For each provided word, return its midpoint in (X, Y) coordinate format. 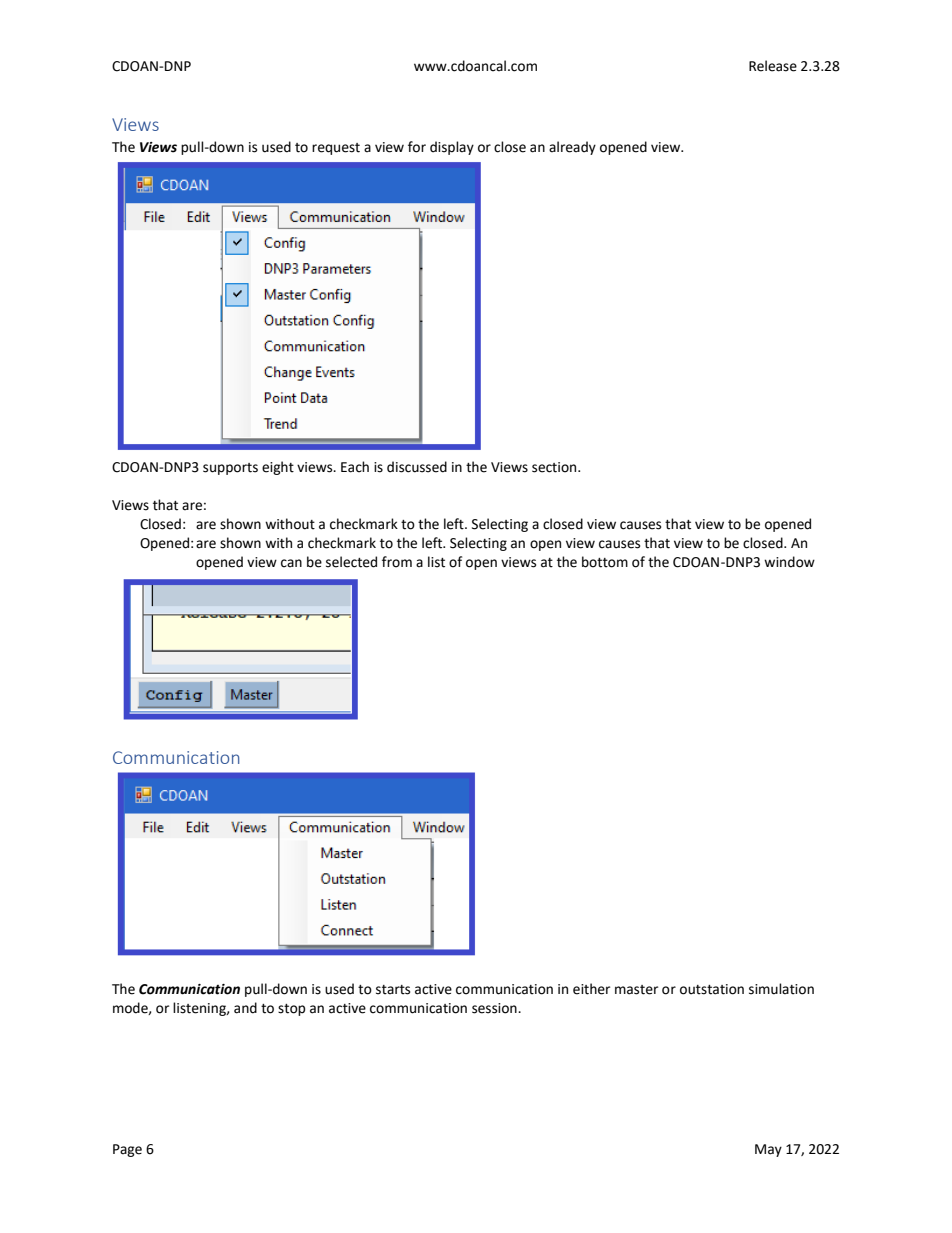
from (397, 562)
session (495, 1008)
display (452, 148)
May (768, 1150)
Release (773, 66)
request (336, 149)
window (789, 562)
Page (127, 1150)
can (291, 563)
